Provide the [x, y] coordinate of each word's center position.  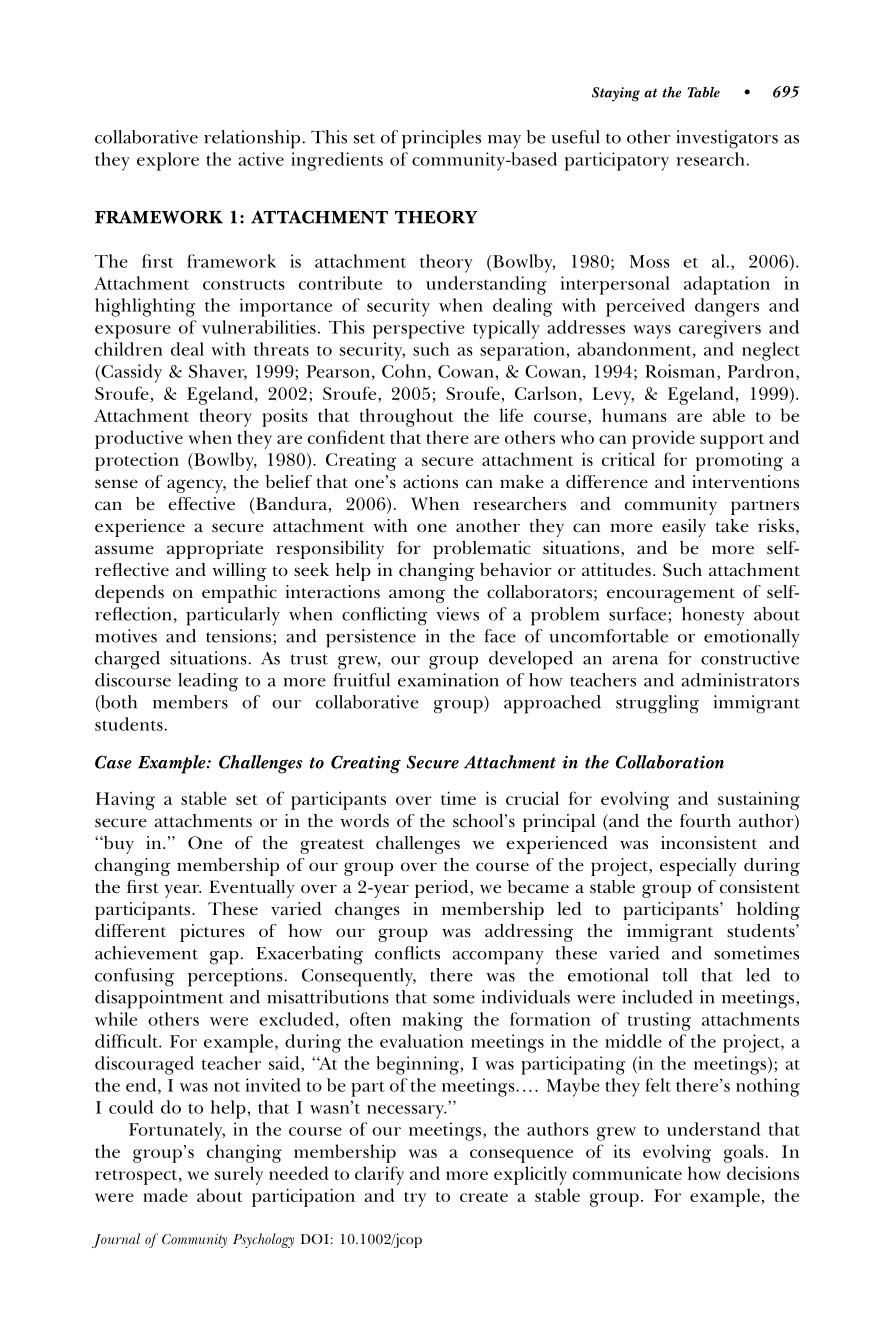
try [415, 1199]
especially [698, 867]
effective [201, 504]
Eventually [251, 889]
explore [168, 161]
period [443, 889]
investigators [727, 139]
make [522, 481]
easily [684, 528]
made [165, 1195]
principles [441, 139]
